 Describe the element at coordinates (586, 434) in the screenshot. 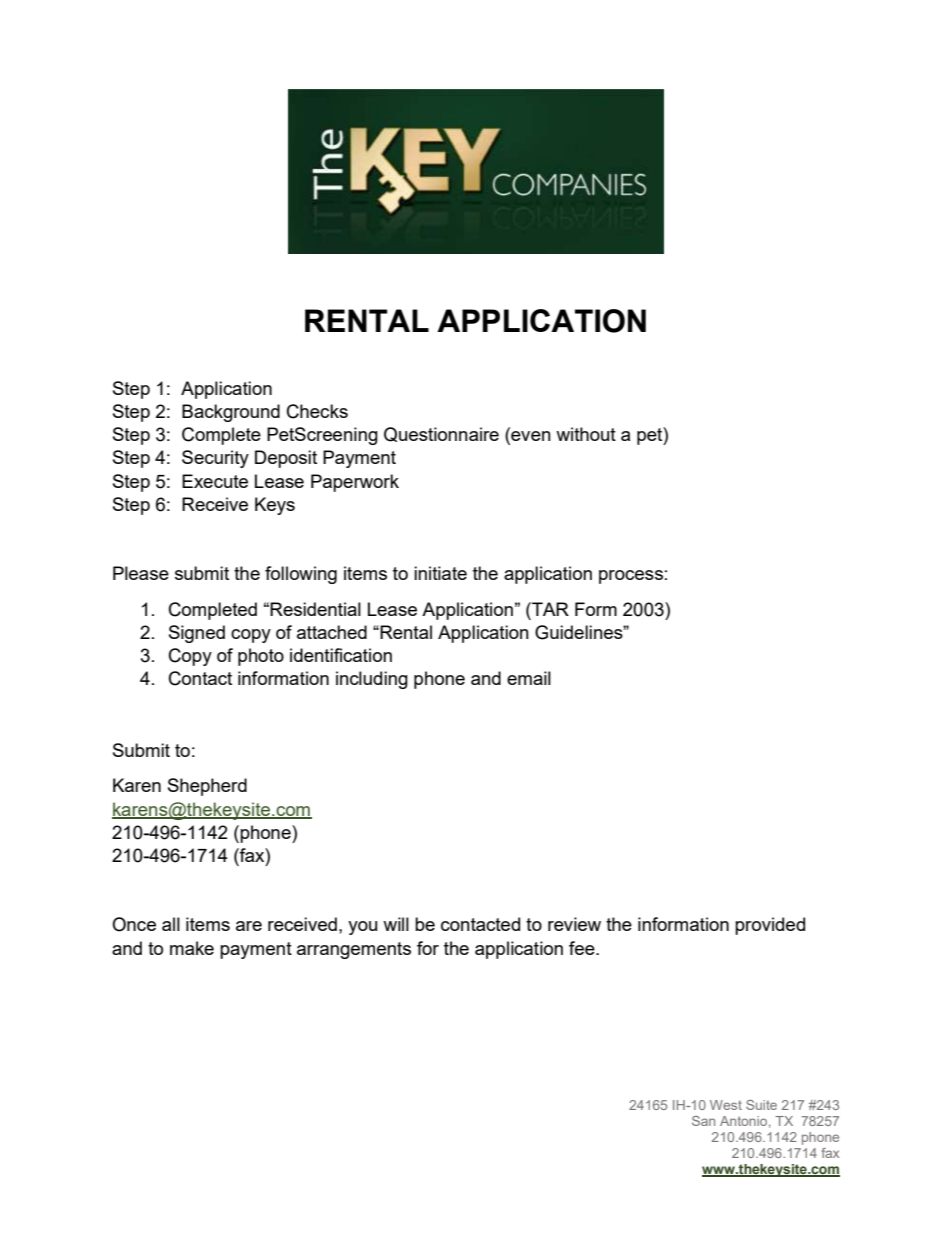

I see `without` at that location.
